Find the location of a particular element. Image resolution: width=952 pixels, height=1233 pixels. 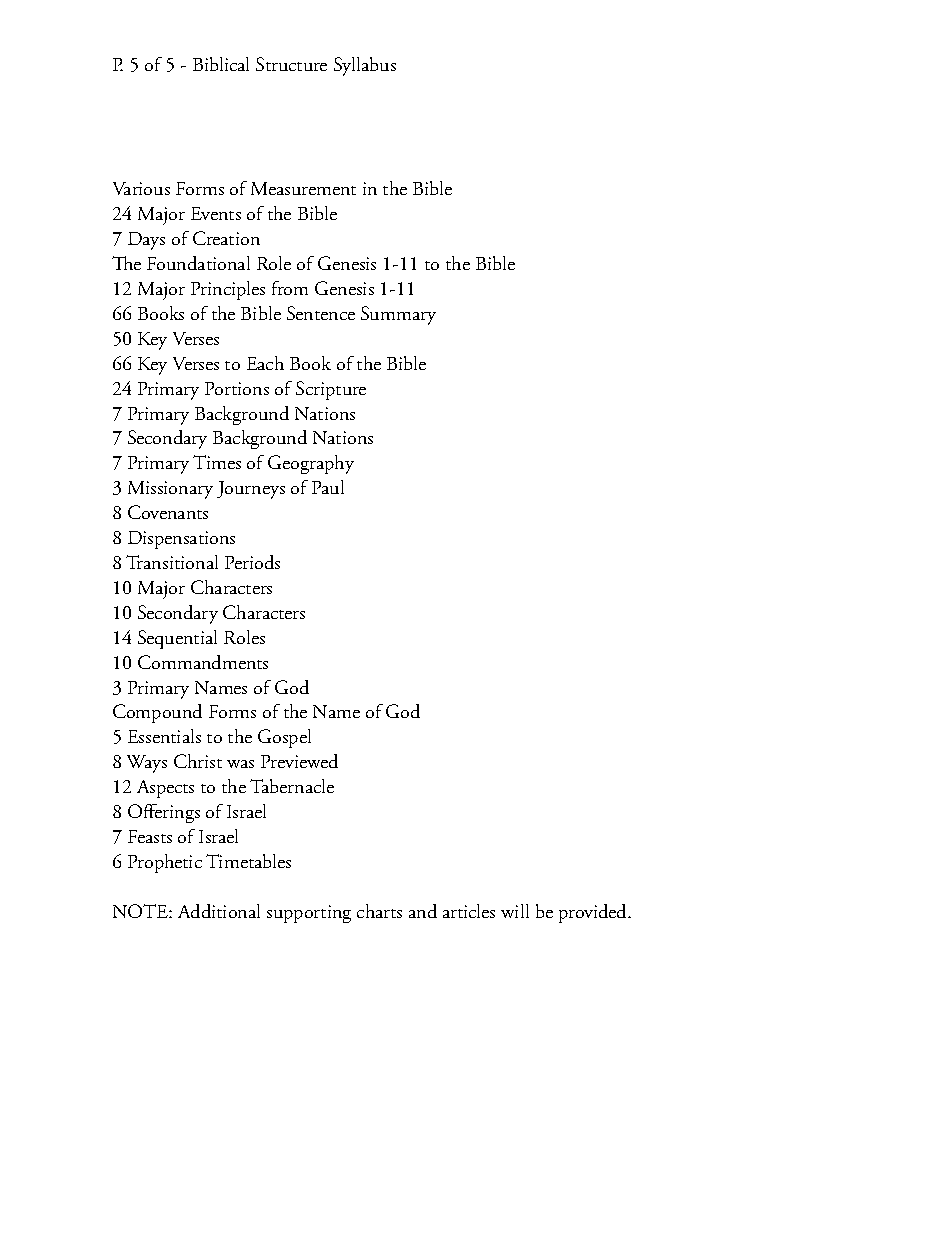

will is located at coordinates (515, 911).
